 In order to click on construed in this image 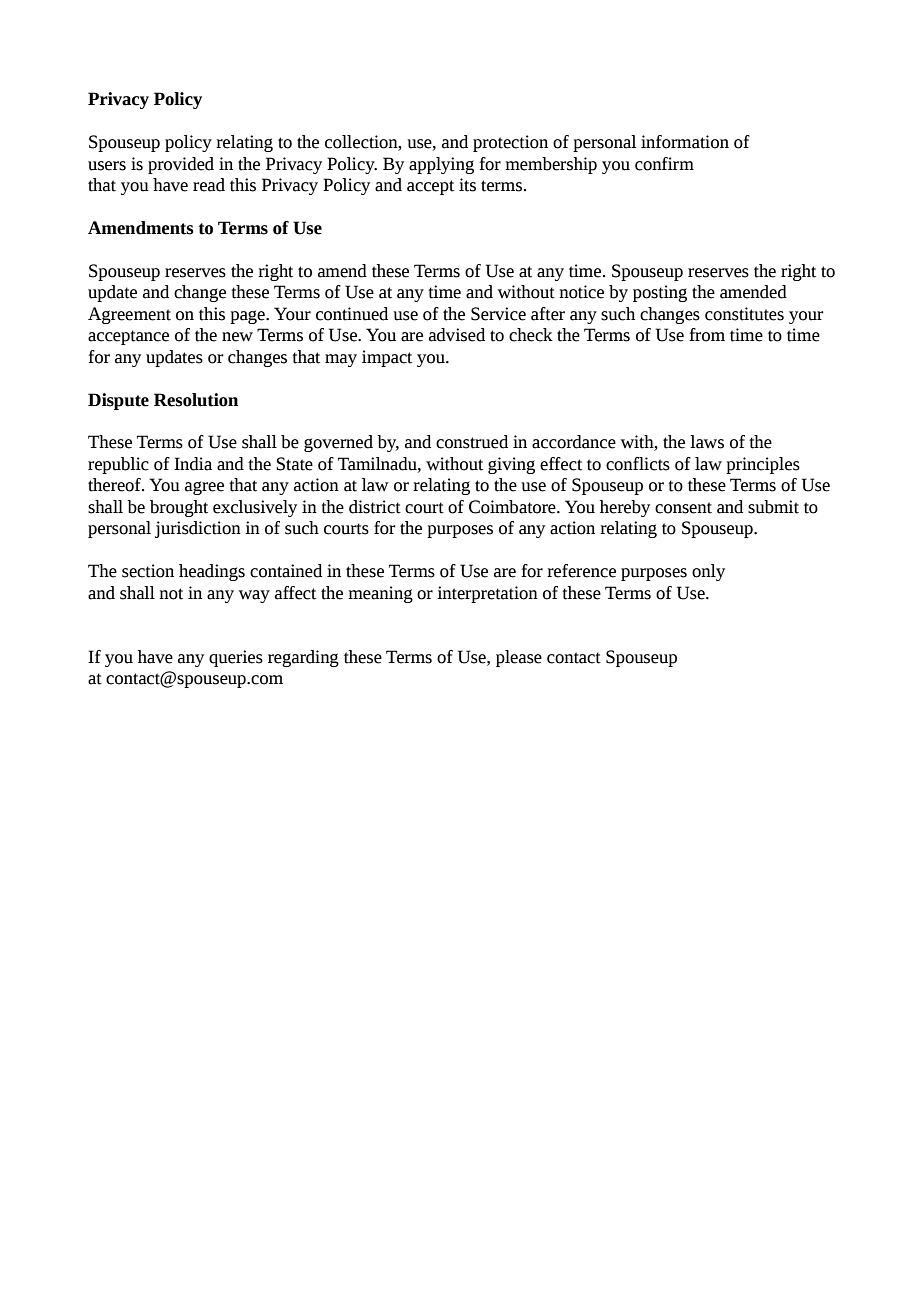, I will do `click(472, 442)`.
